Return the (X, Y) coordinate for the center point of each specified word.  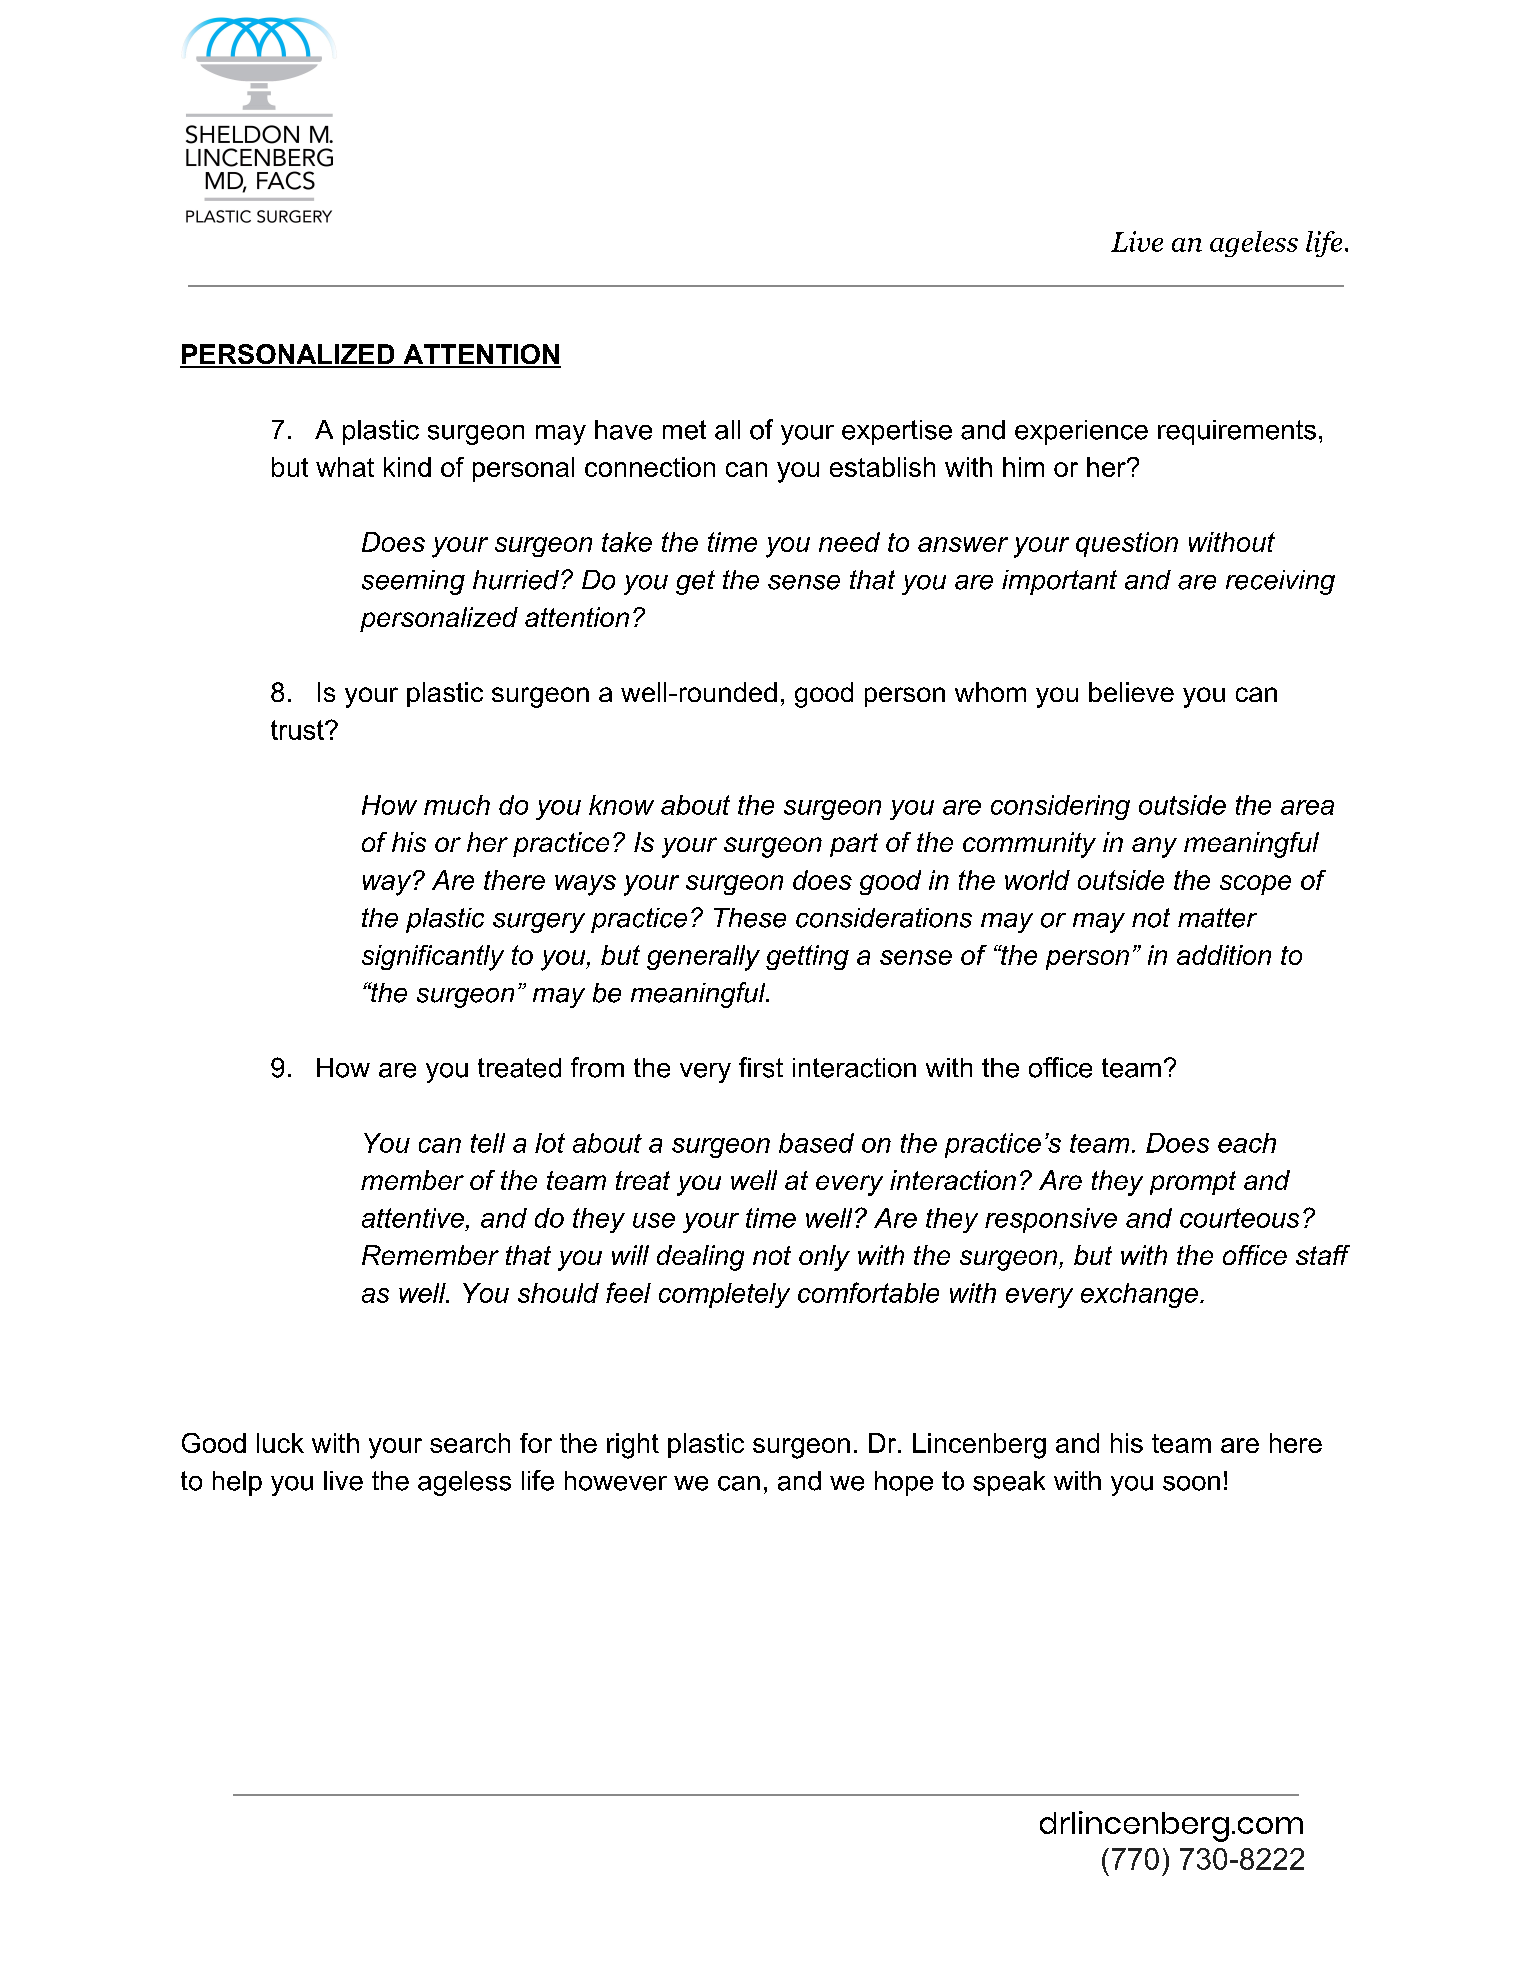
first (761, 1067)
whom (990, 692)
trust (298, 730)
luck (280, 1443)
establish (882, 467)
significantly (433, 958)
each (1247, 1143)
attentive (413, 1218)
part (854, 845)
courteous (1239, 1218)
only (824, 1258)
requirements (1237, 432)
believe (1131, 692)
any (1154, 847)
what (345, 467)
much (457, 805)
